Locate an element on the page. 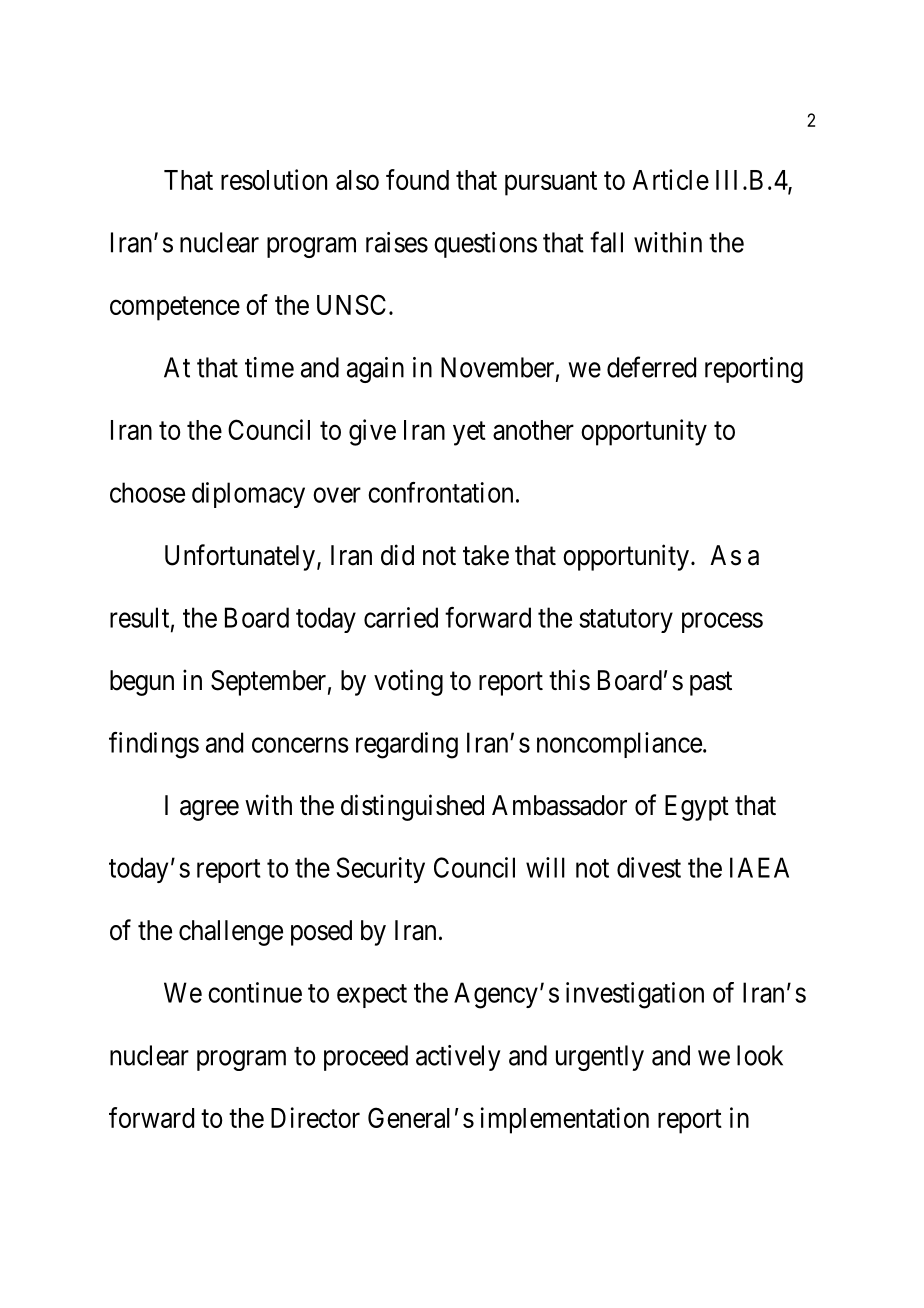  found is located at coordinates (417, 179).
